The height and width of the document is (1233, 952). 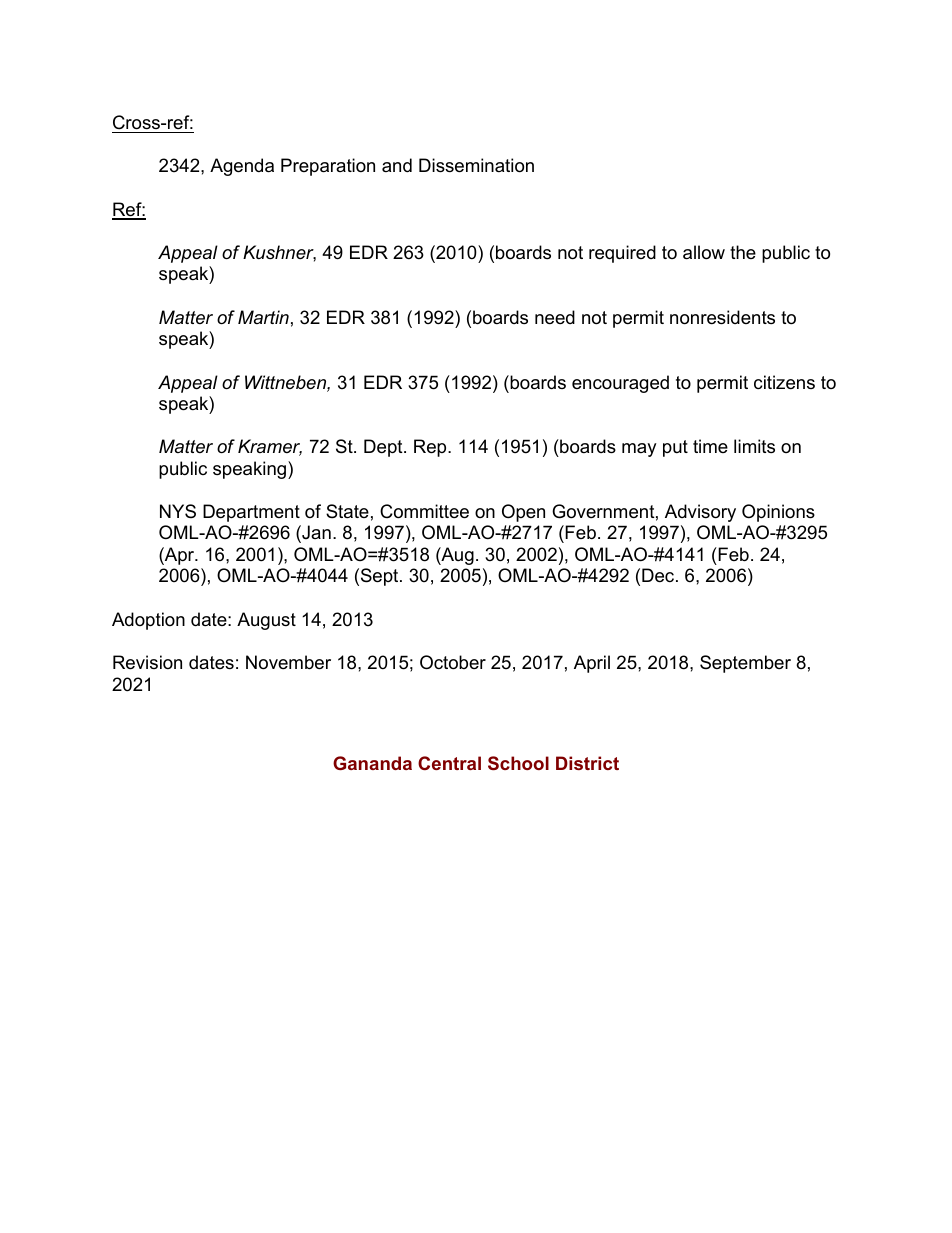 I want to click on Dissemination, so click(x=476, y=165).
